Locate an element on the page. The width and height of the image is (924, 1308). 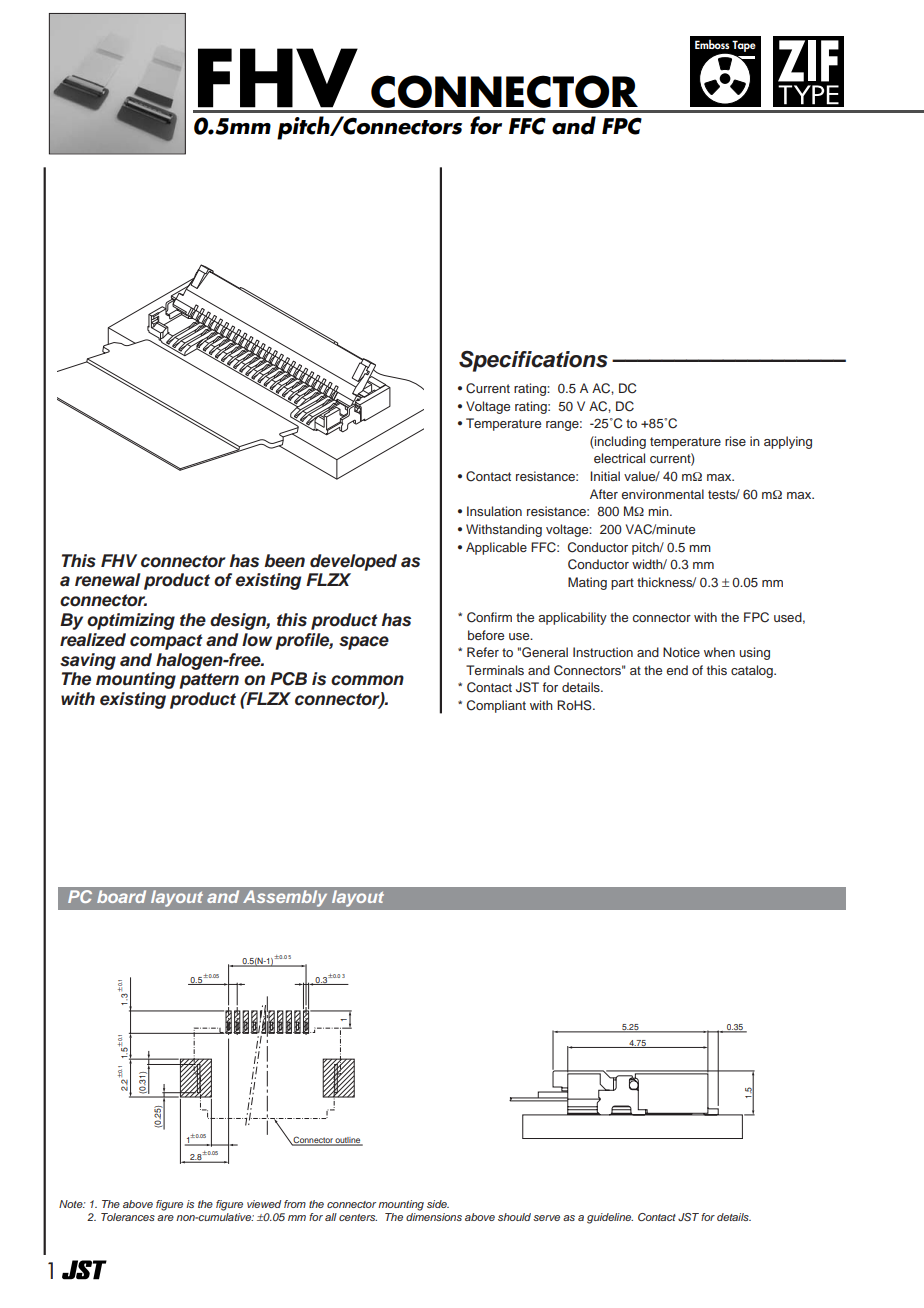
compact is located at coordinates (166, 642).
